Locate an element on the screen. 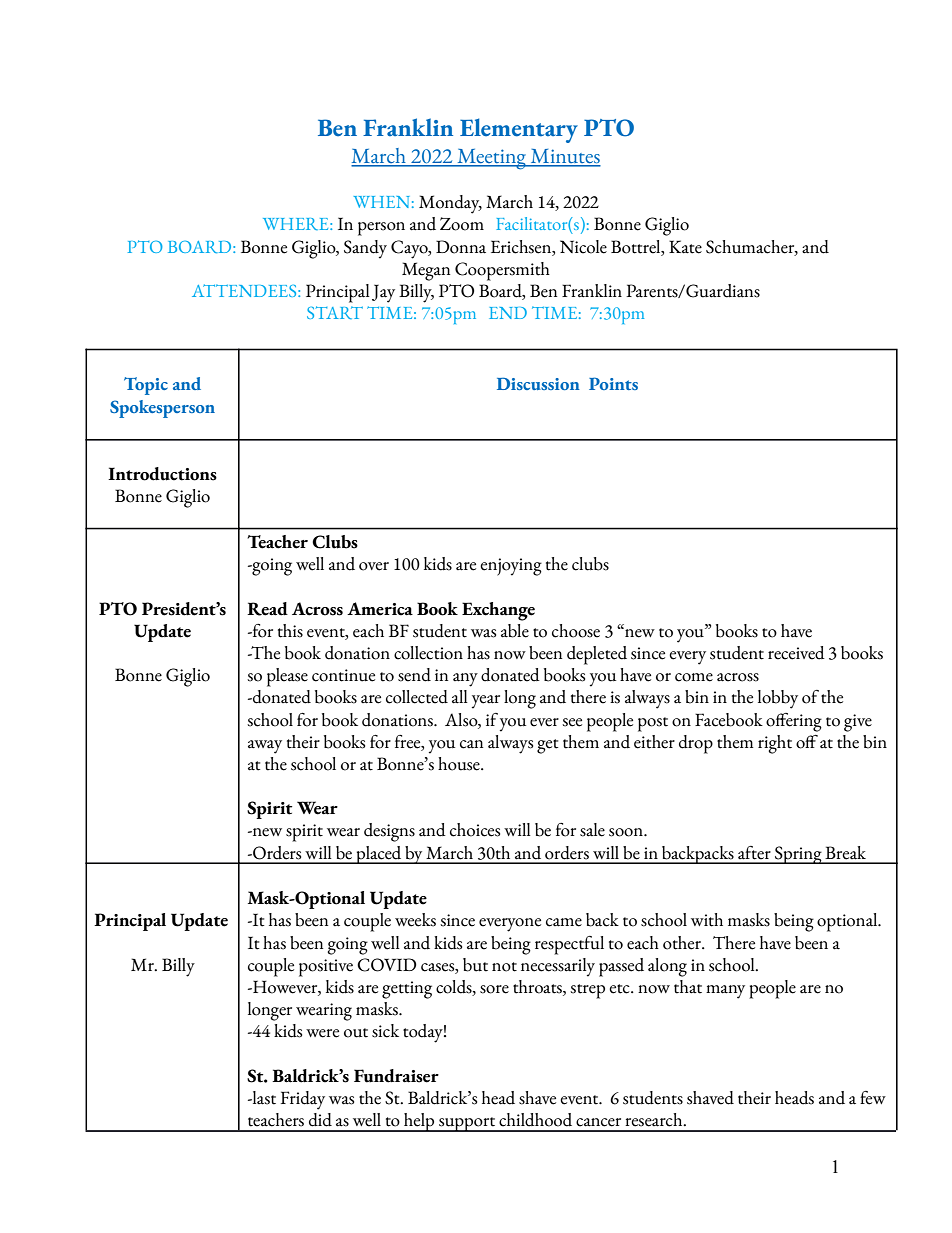 Image resolution: width=952 pixels, height=1233 pixels. placed is located at coordinates (379, 855).
